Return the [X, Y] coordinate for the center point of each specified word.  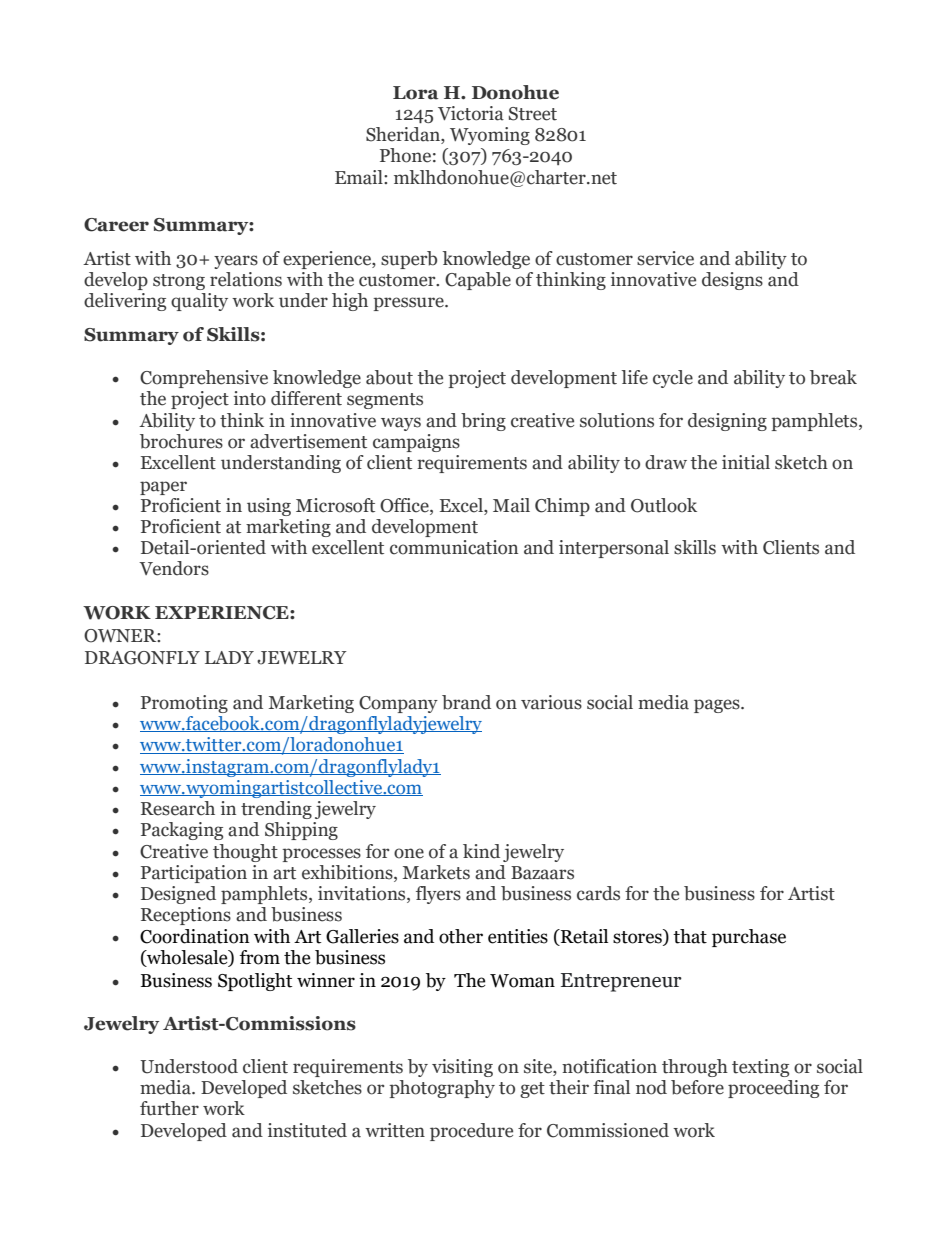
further [169, 1108]
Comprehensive [204, 379]
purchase [749, 938]
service [665, 258]
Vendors [174, 568]
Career [116, 225]
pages [718, 706]
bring [483, 422]
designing [727, 422]
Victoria [471, 113]
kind [481, 851]
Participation [194, 874]
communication [454, 547]
